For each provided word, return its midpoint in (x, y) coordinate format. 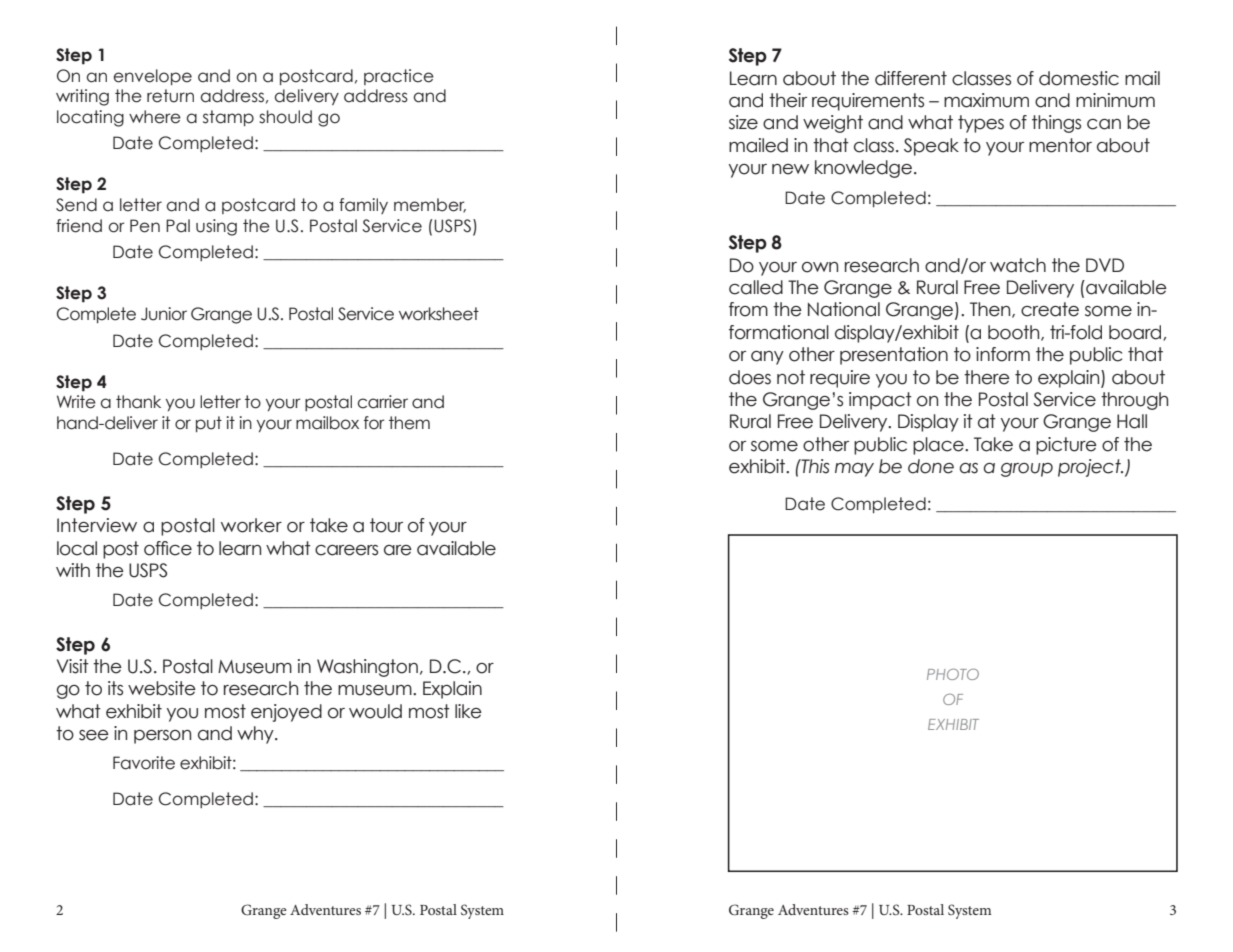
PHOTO (953, 674)
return (170, 96)
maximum (986, 100)
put (209, 424)
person (162, 737)
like (468, 711)
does (750, 377)
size (743, 122)
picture (1066, 446)
